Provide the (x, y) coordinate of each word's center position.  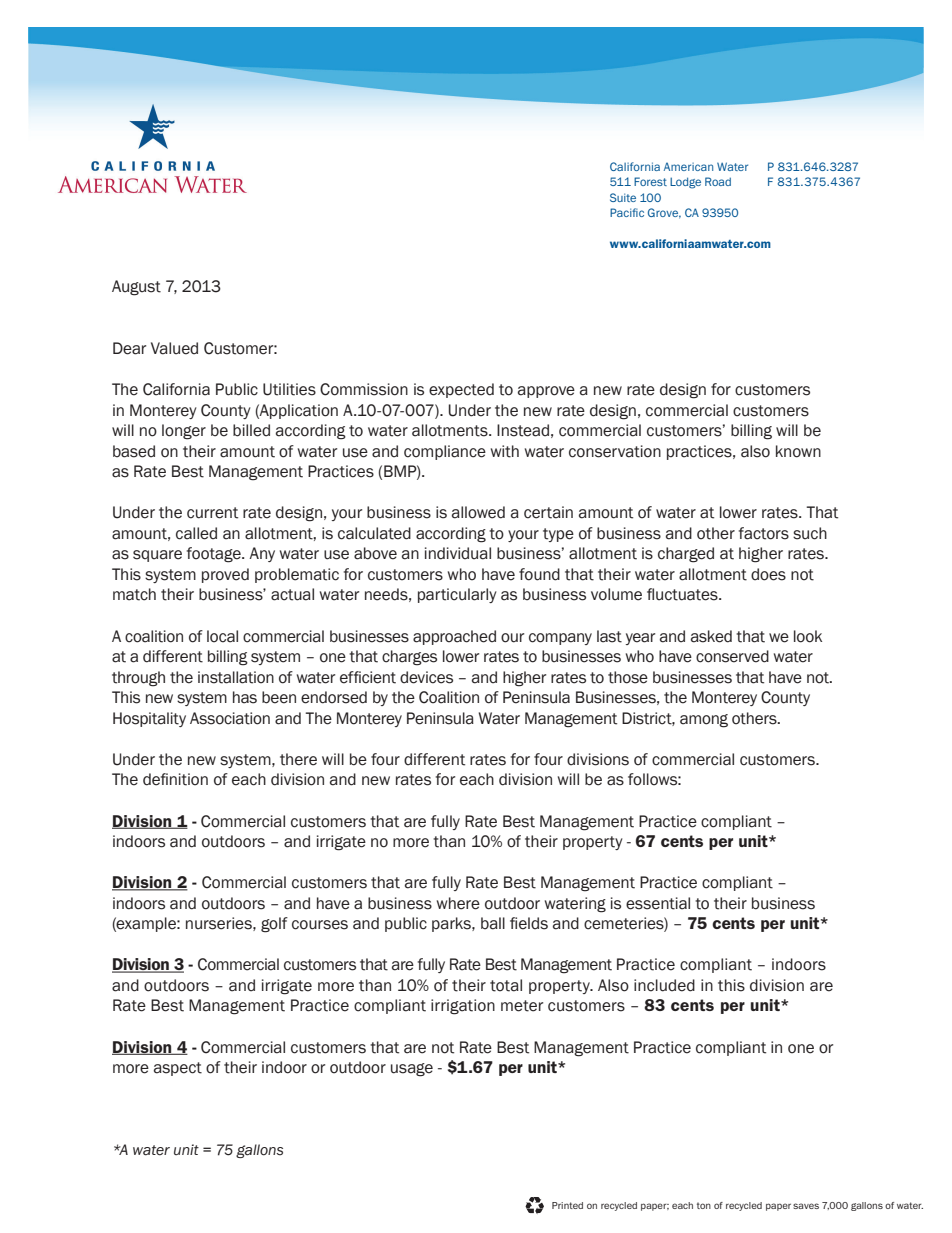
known (798, 451)
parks (452, 924)
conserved (732, 656)
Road (718, 181)
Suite (623, 197)
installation (236, 677)
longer (184, 432)
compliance (445, 452)
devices (426, 677)
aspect (178, 1069)
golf (274, 925)
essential (658, 903)
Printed (567, 1205)
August (136, 288)
